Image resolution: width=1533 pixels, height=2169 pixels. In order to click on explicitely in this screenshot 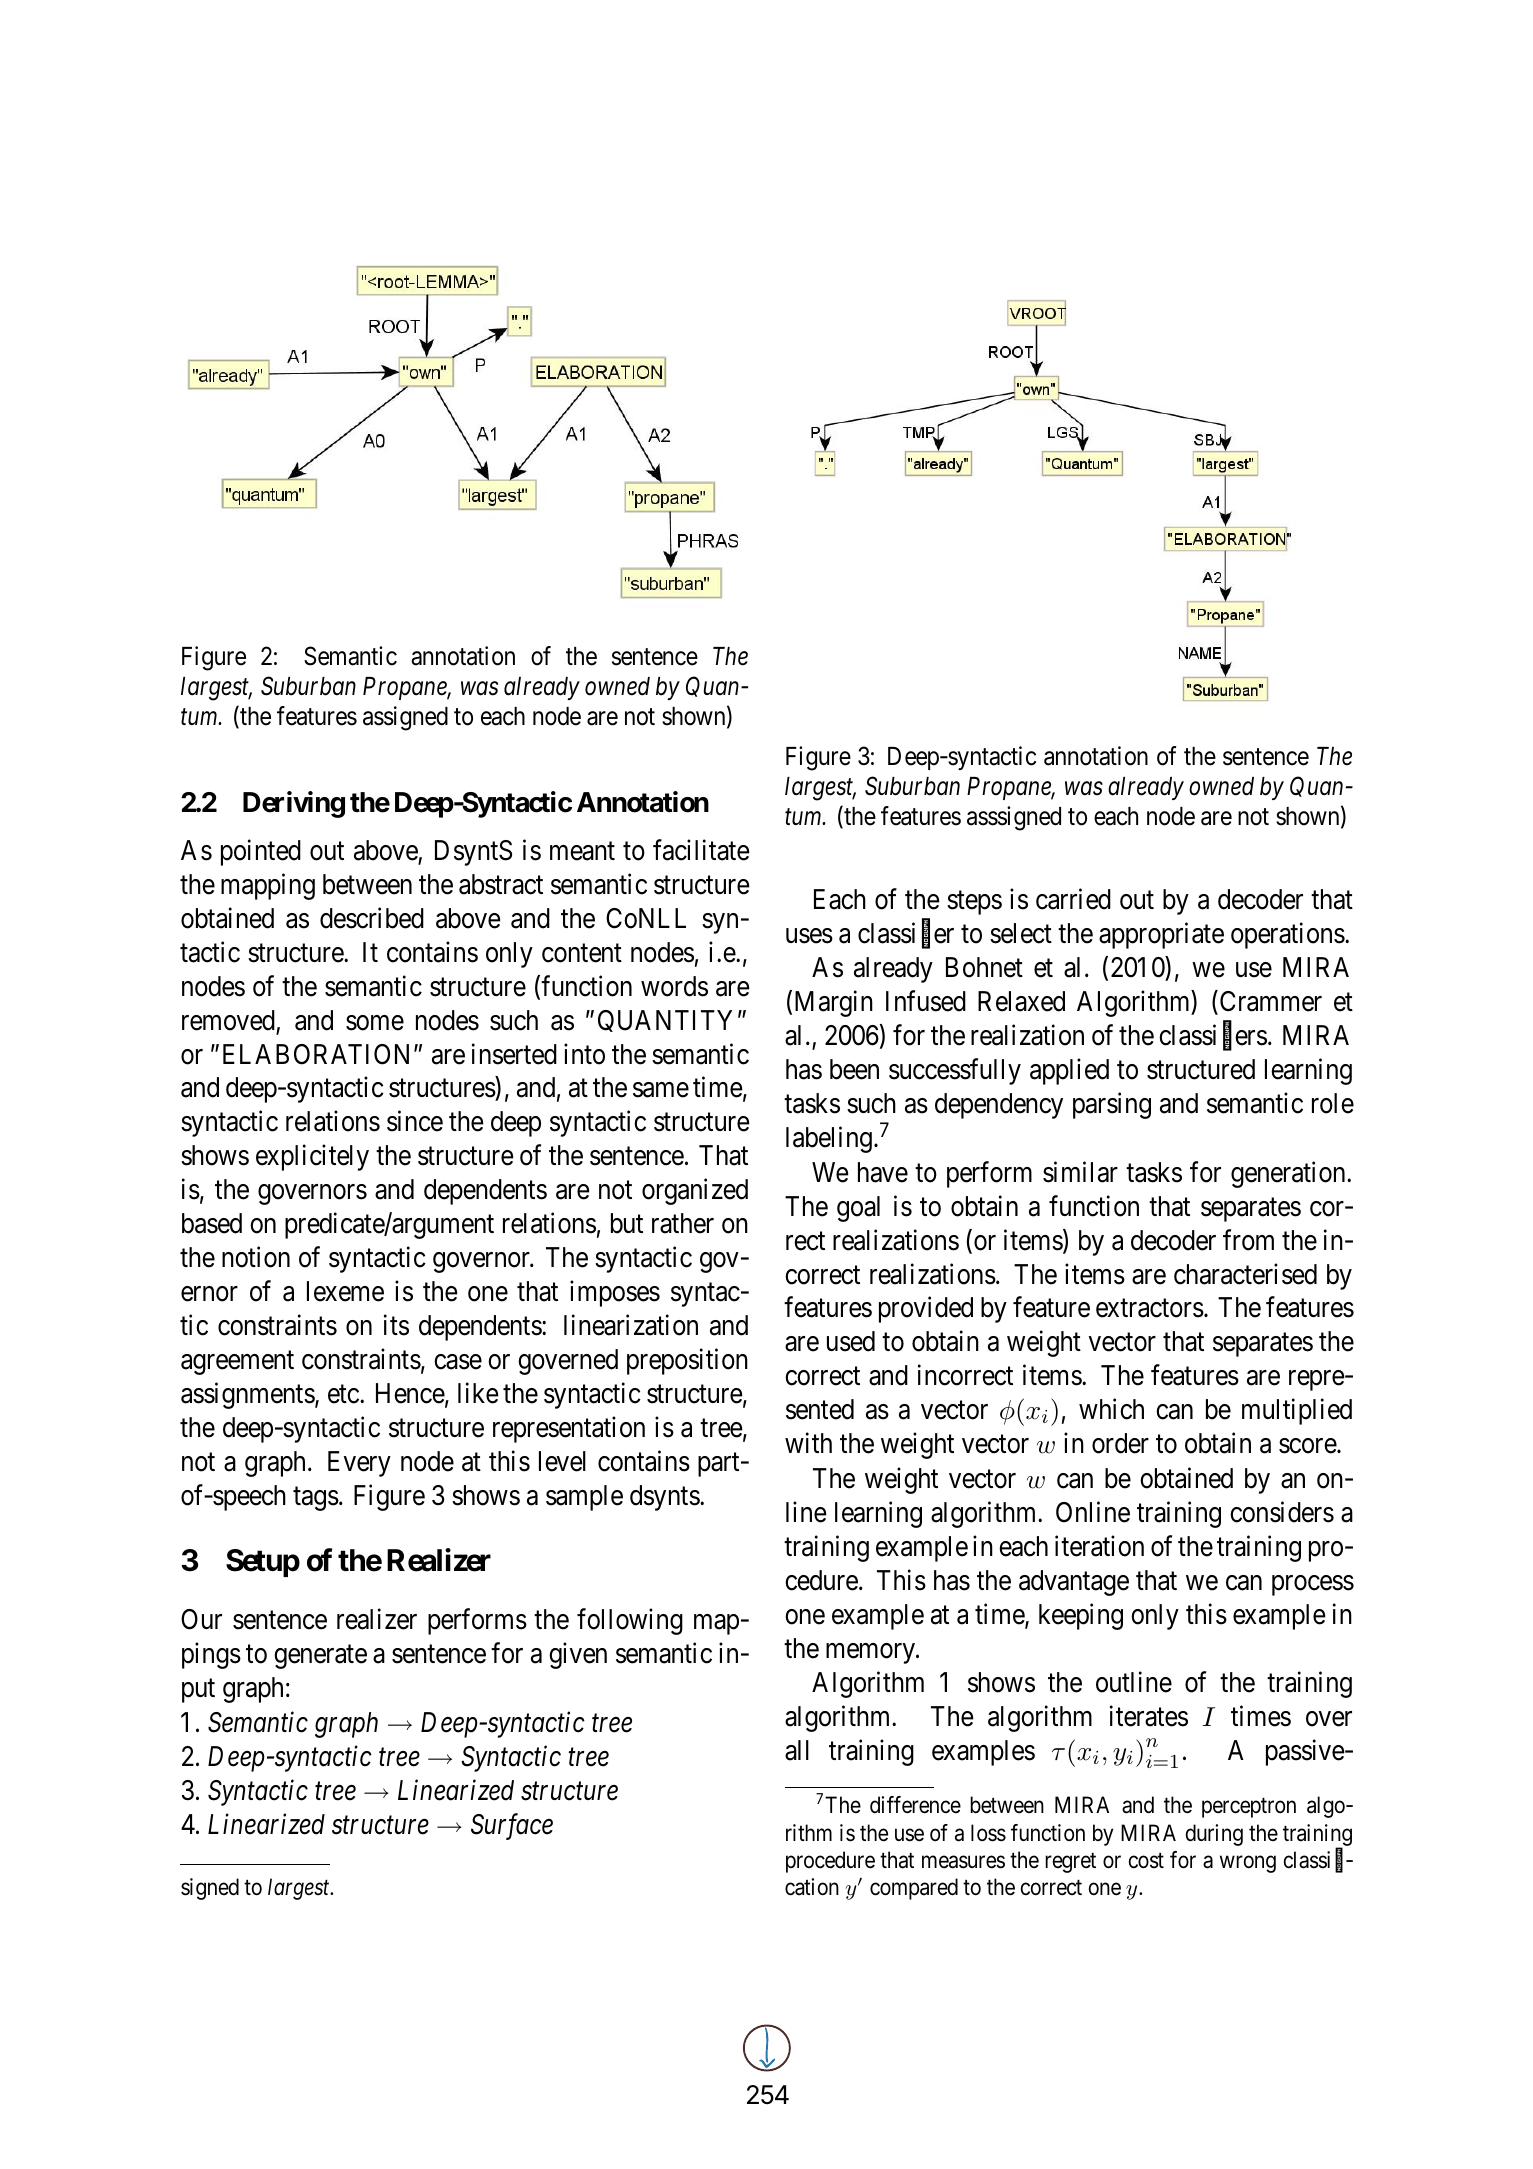, I will do `click(312, 1158)`.
